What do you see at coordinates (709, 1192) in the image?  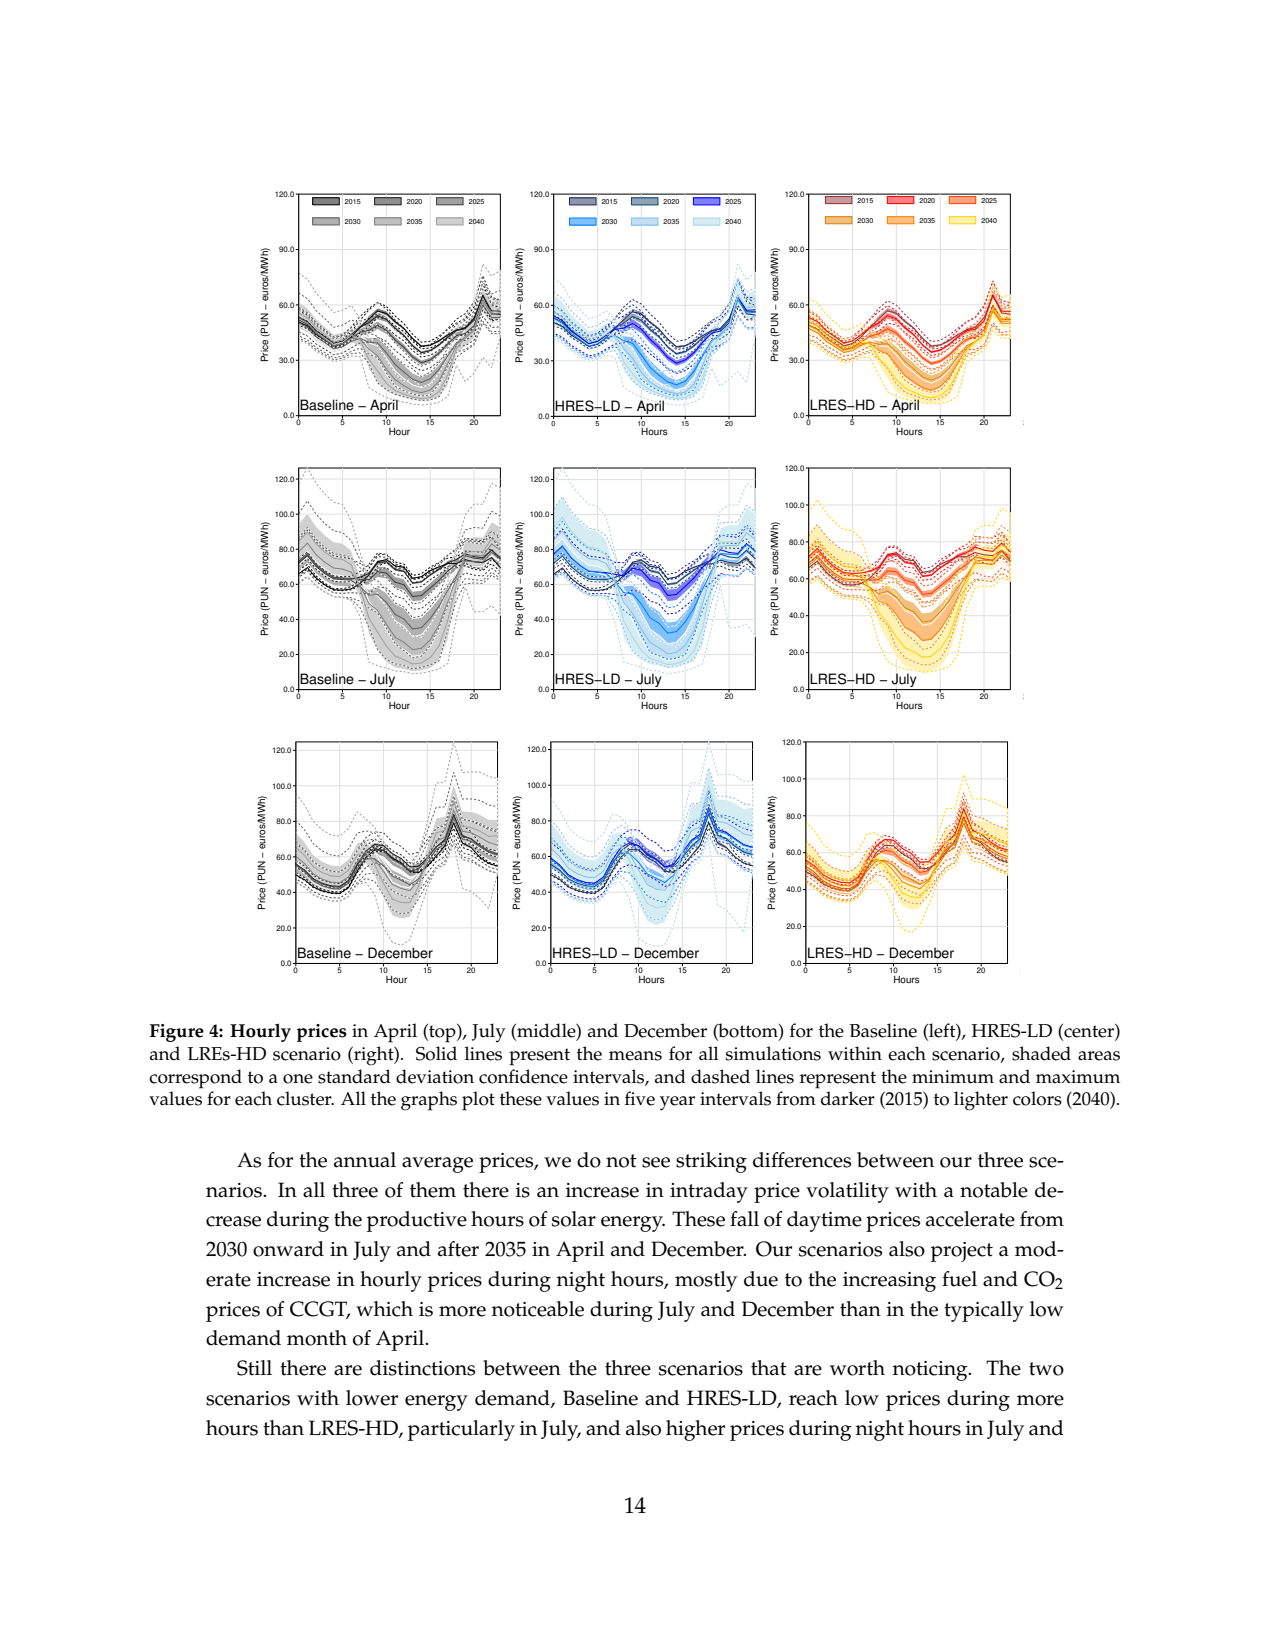 I see `intraday` at bounding box center [709, 1192].
